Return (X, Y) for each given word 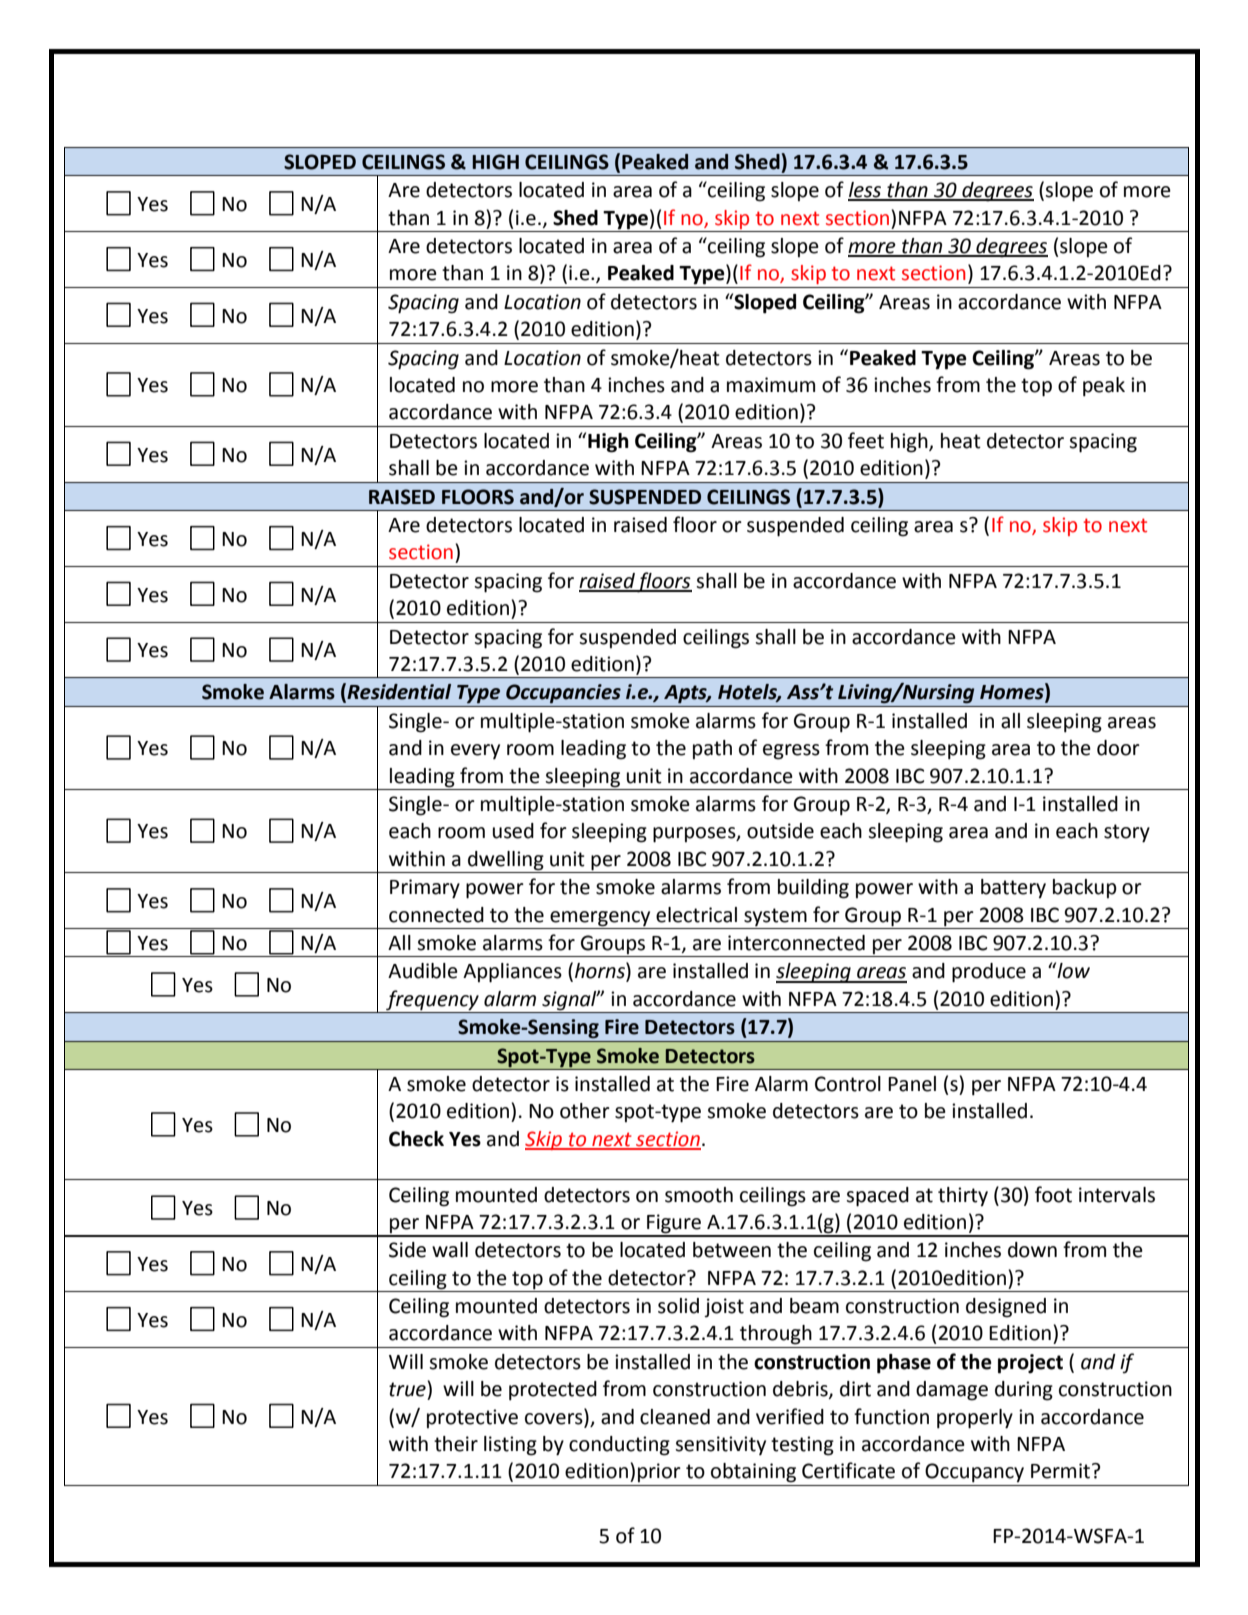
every (475, 751)
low (1072, 970)
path (712, 749)
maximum (771, 385)
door (1118, 748)
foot (1053, 1194)
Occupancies (563, 694)
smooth (699, 1195)
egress (791, 752)
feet (866, 440)
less (866, 191)
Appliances (512, 973)
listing (510, 1446)
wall (450, 1250)
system (775, 917)
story (1127, 833)
